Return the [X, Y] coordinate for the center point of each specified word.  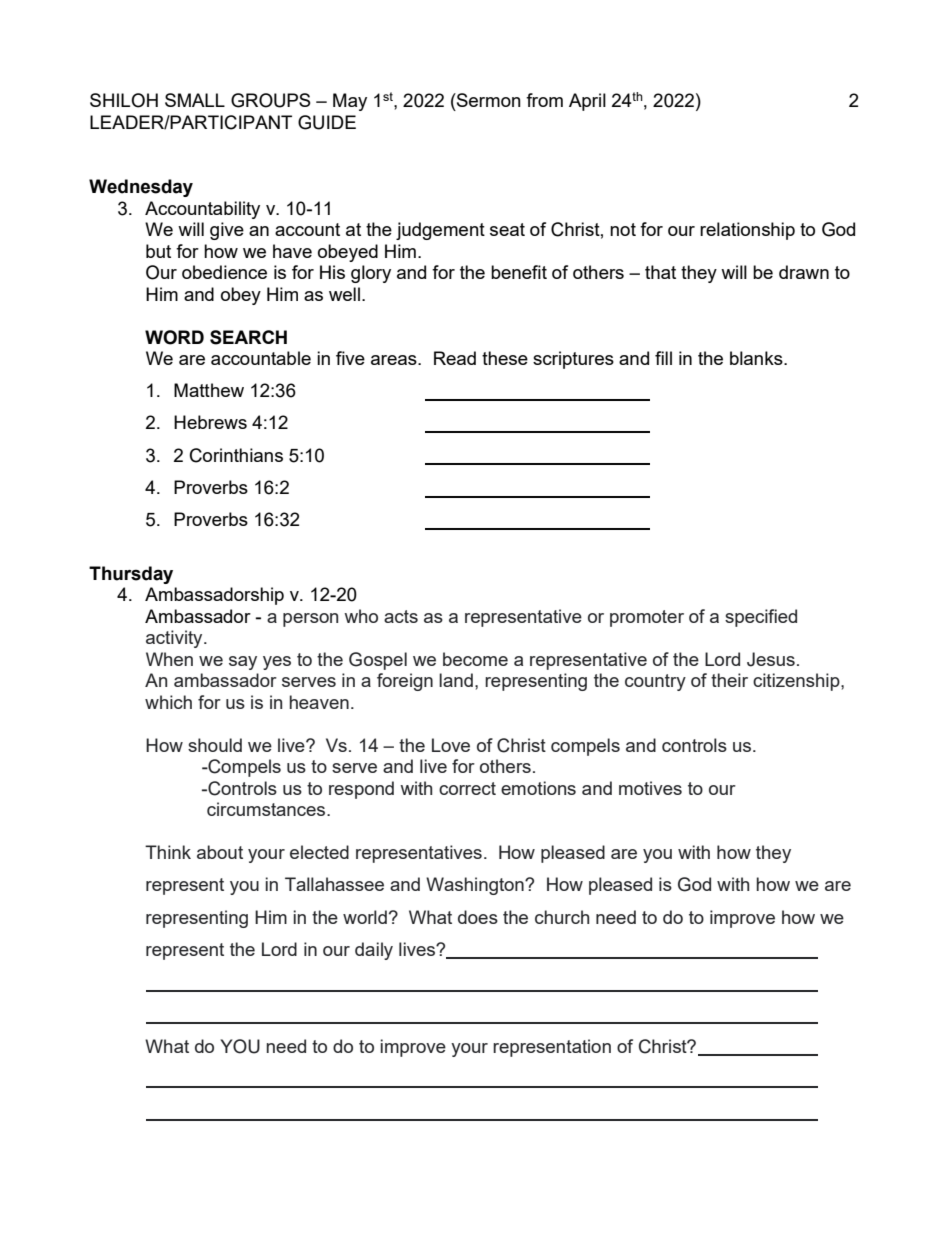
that [660, 272]
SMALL [195, 100]
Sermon [488, 100]
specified [761, 618]
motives [650, 788]
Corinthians [236, 455]
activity [175, 639]
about [220, 852]
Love [451, 745]
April [587, 102]
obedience [224, 272]
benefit [519, 272]
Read [455, 358]
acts [401, 616]
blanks [757, 358]
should [215, 745]
